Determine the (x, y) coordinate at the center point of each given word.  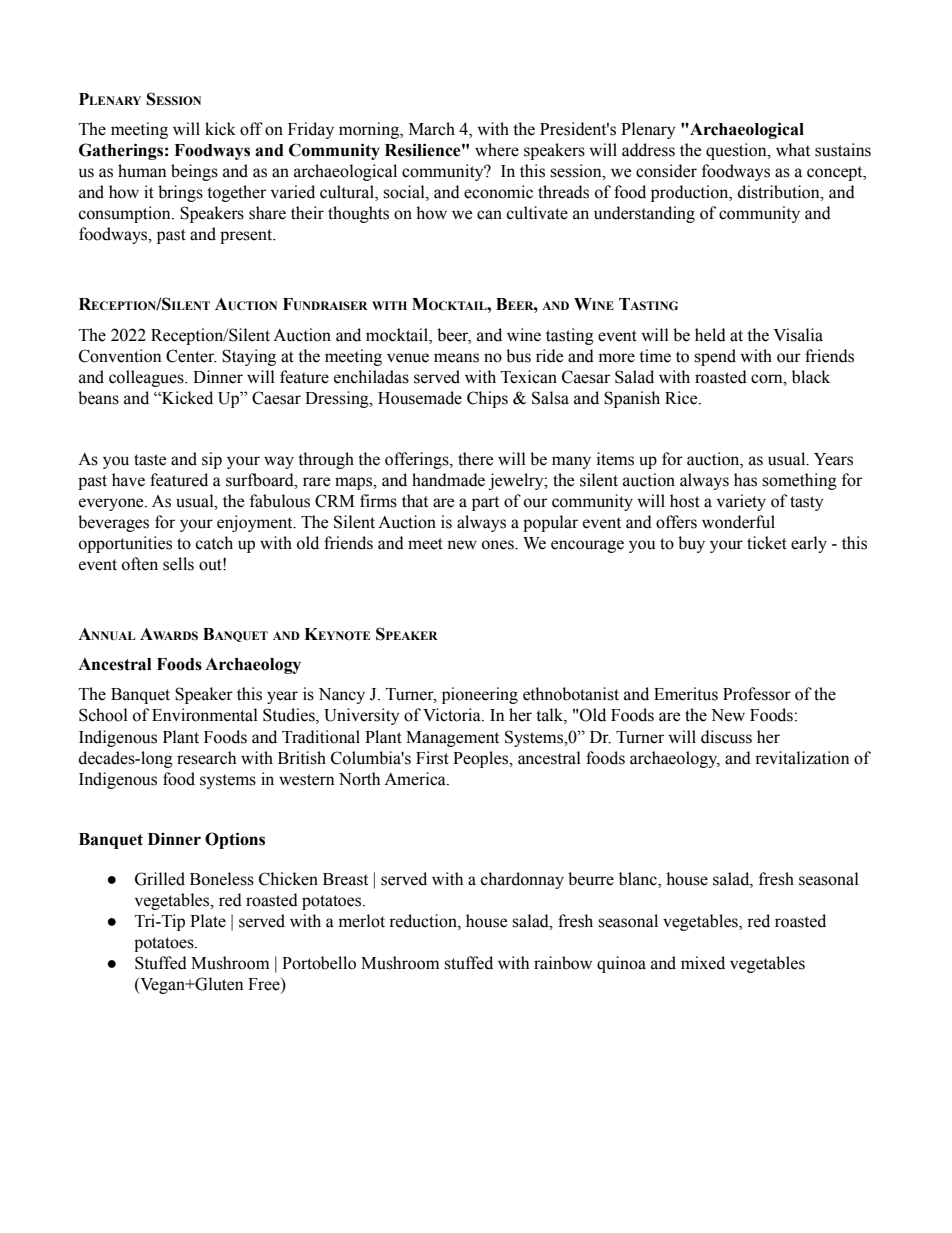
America (416, 779)
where (497, 150)
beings (194, 172)
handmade (448, 480)
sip (212, 460)
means (456, 358)
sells (178, 564)
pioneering (480, 695)
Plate (208, 921)
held (710, 335)
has (745, 480)
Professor (757, 694)
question (737, 151)
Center (191, 356)
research (206, 758)
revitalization (802, 758)
